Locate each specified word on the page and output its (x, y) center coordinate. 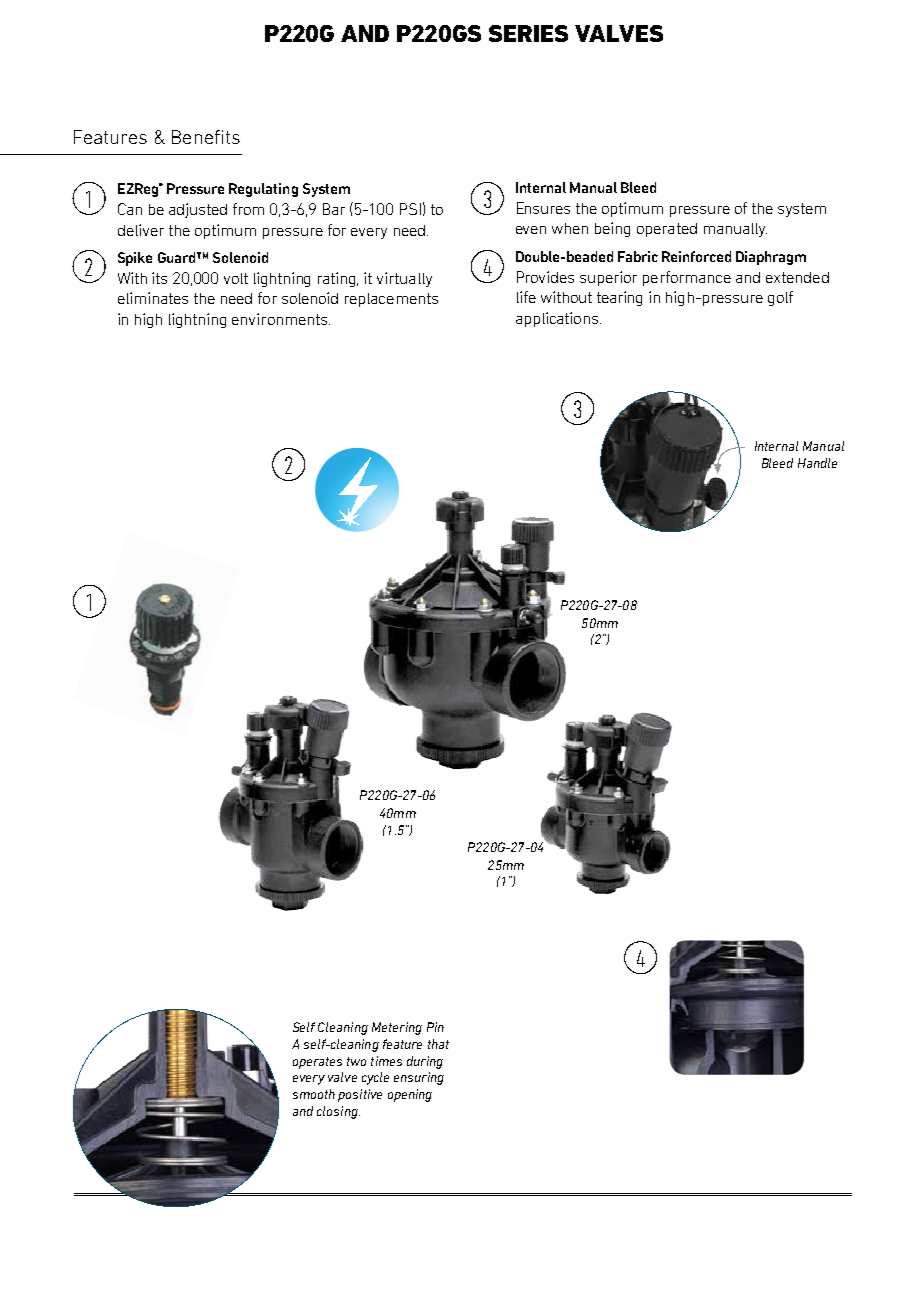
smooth (314, 1094)
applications (557, 319)
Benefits (206, 137)
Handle (817, 463)
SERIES (528, 33)
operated (667, 230)
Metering (397, 1028)
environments (281, 319)
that (438, 1044)
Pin (435, 1027)
